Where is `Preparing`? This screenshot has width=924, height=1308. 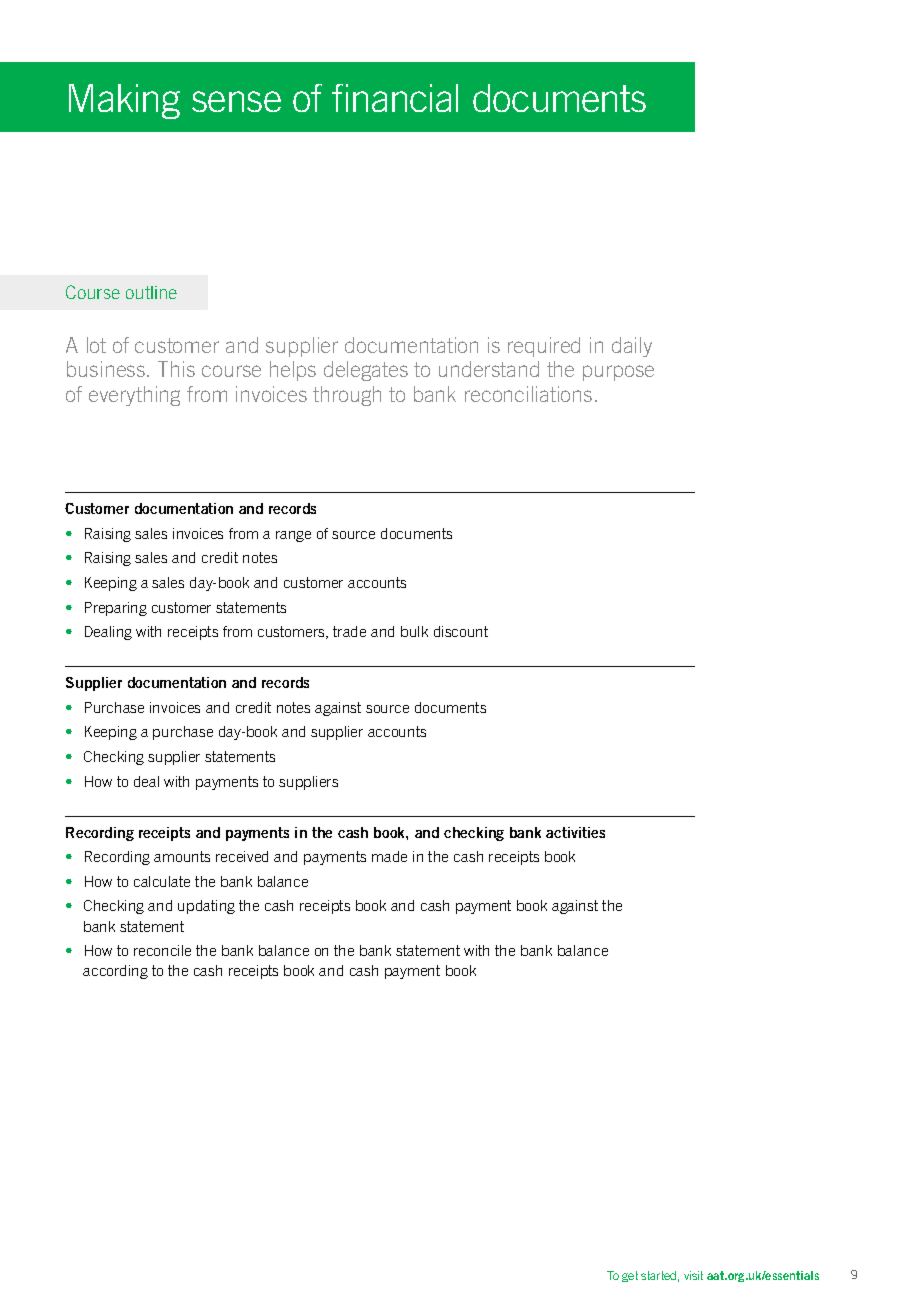 Preparing is located at coordinates (116, 609).
